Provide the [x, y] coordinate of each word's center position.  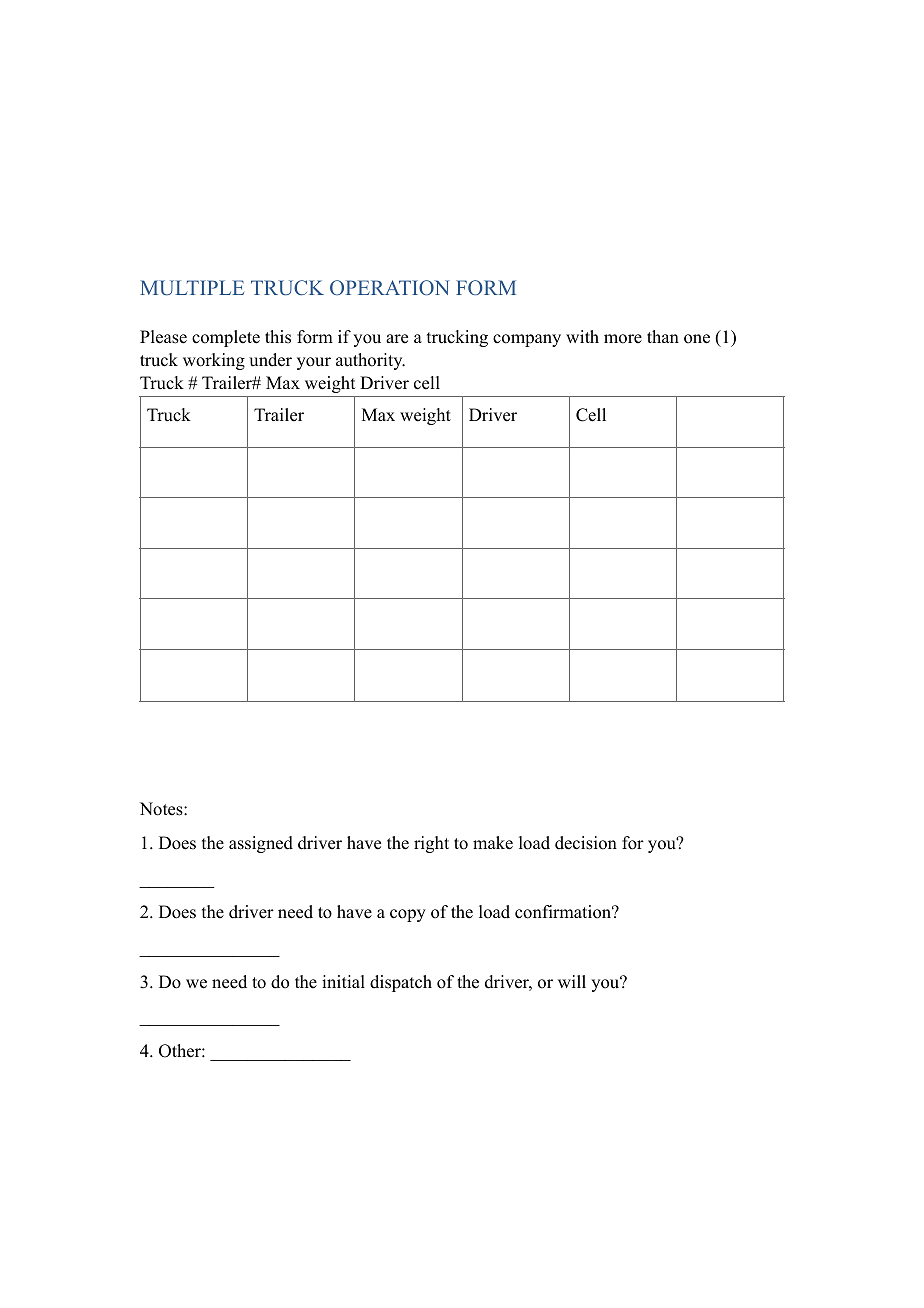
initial [343, 981]
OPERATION [390, 288]
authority [370, 361]
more [623, 339]
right [431, 844]
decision [586, 843]
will [572, 981]
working [214, 361]
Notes [162, 809]
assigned [261, 844]
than [663, 336]
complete [226, 338]
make [493, 843]
